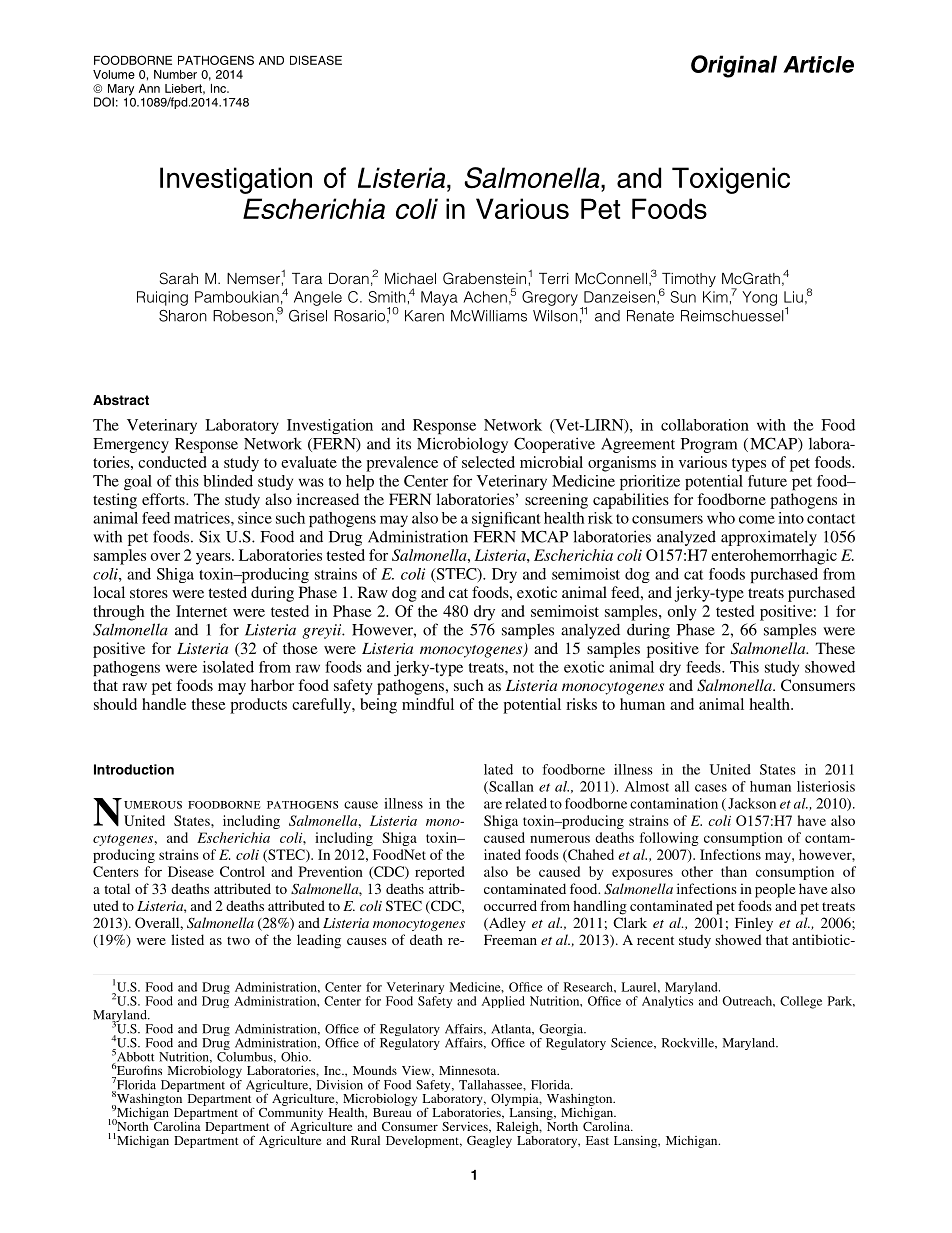  Describe the element at coordinates (759, 298) in the screenshot. I see `Yong` at that location.
